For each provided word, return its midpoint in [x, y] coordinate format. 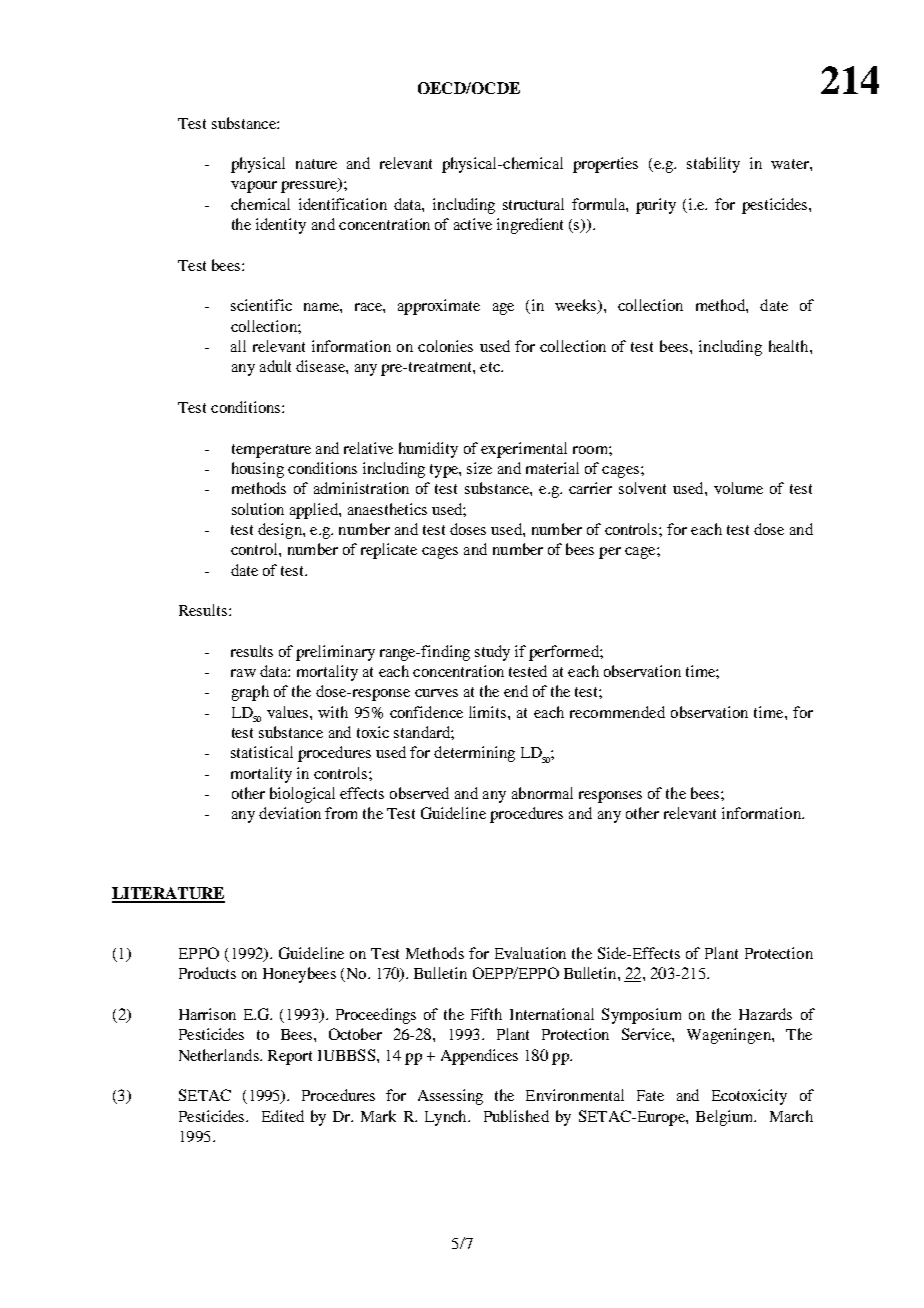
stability [713, 165]
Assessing [450, 1097]
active [473, 224]
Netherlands [220, 1055]
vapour [254, 187]
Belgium [726, 1118]
